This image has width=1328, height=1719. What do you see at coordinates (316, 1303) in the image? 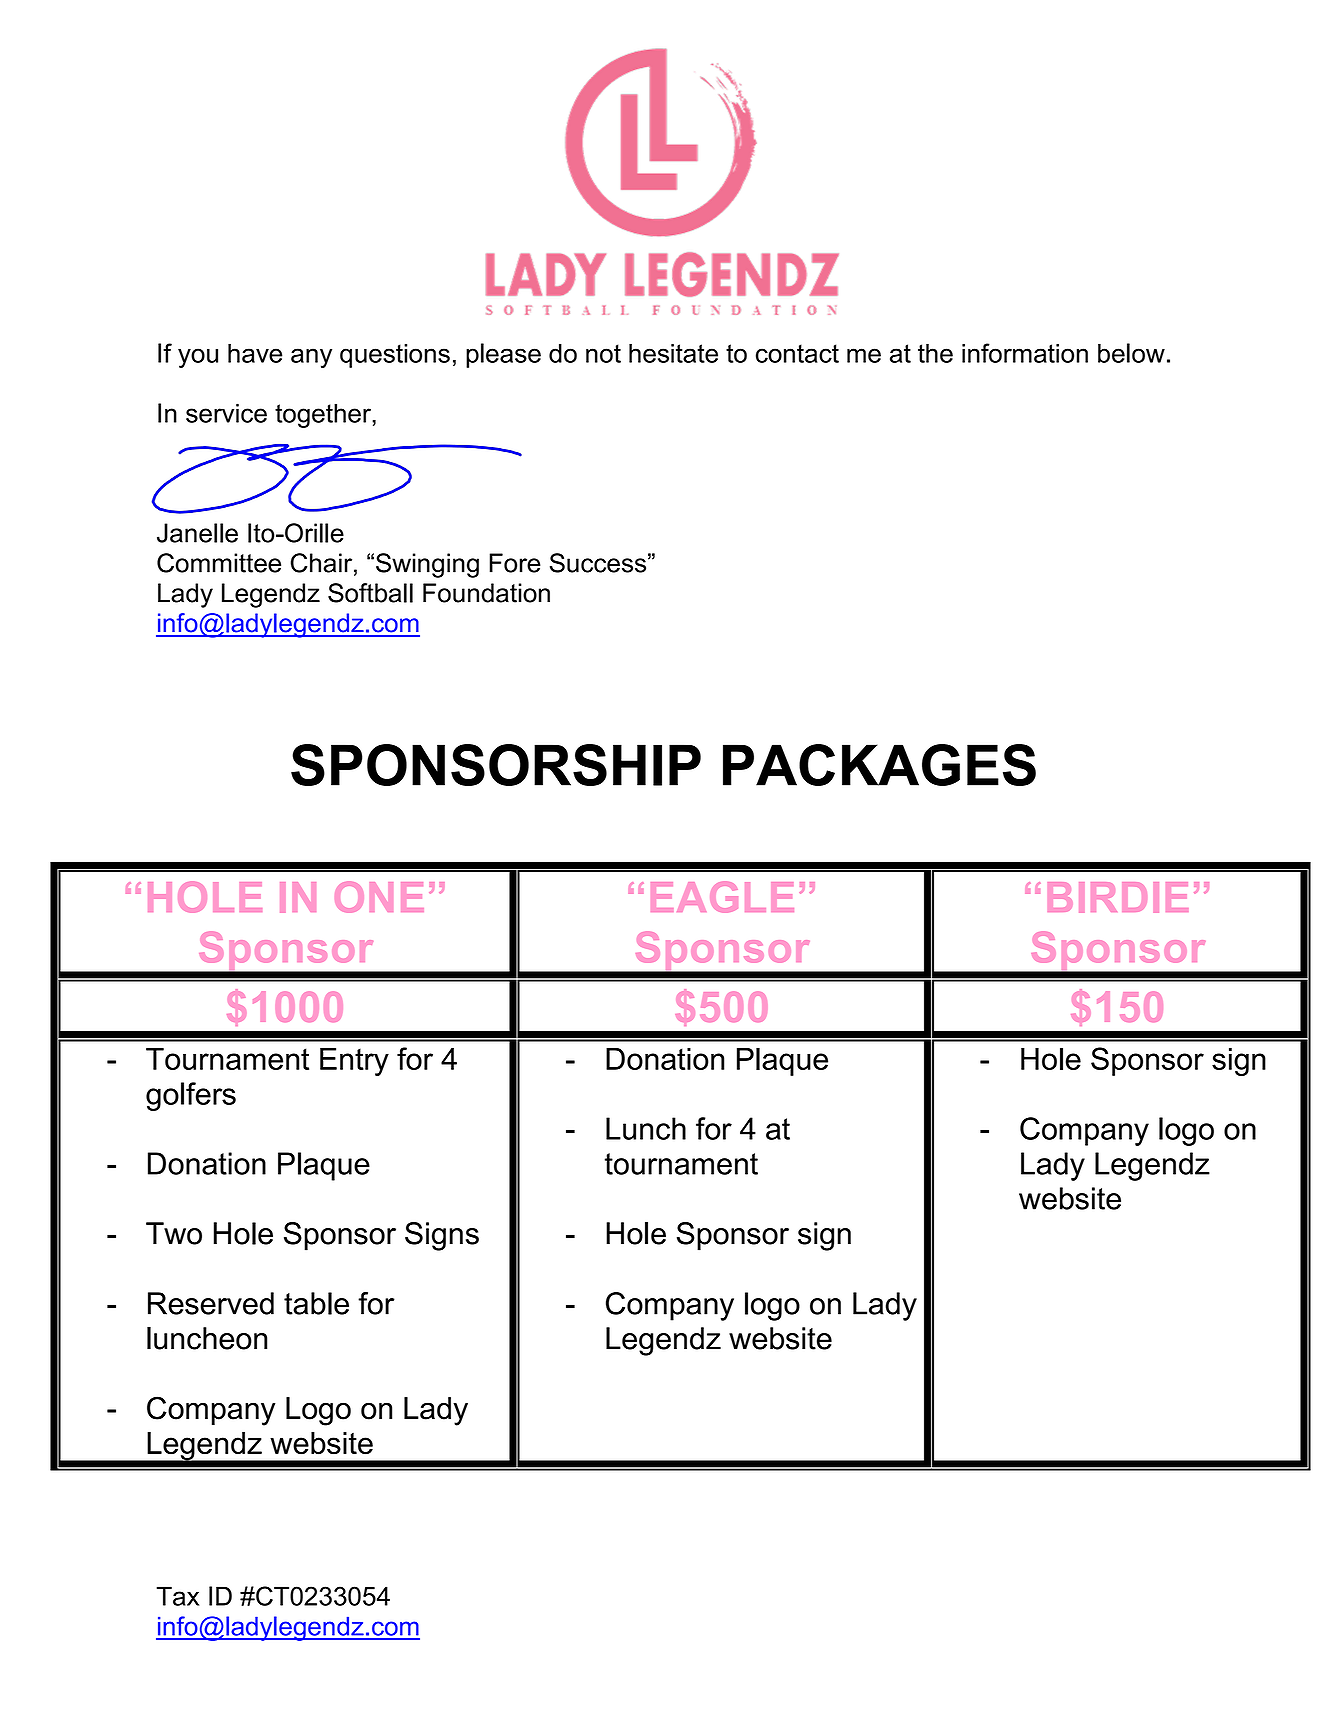
I see `table` at bounding box center [316, 1303].
